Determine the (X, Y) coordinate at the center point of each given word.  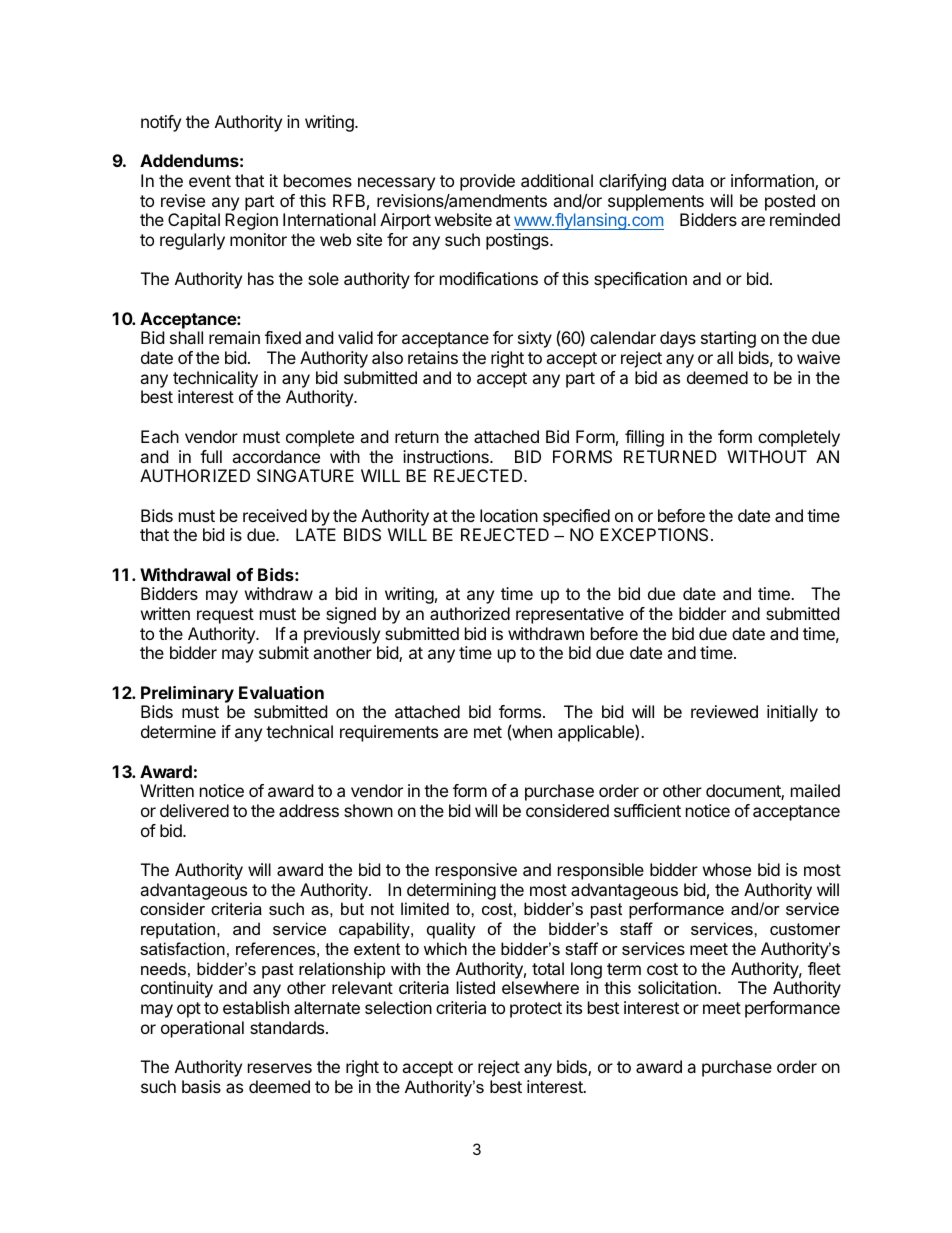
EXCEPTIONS (654, 534)
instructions (447, 456)
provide (487, 182)
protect (536, 1010)
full (211, 456)
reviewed (724, 711)
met (488, 732)
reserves (280, 1068)
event (210, 181)
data (688, 180)
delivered (194, 810)
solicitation (678, 987)
